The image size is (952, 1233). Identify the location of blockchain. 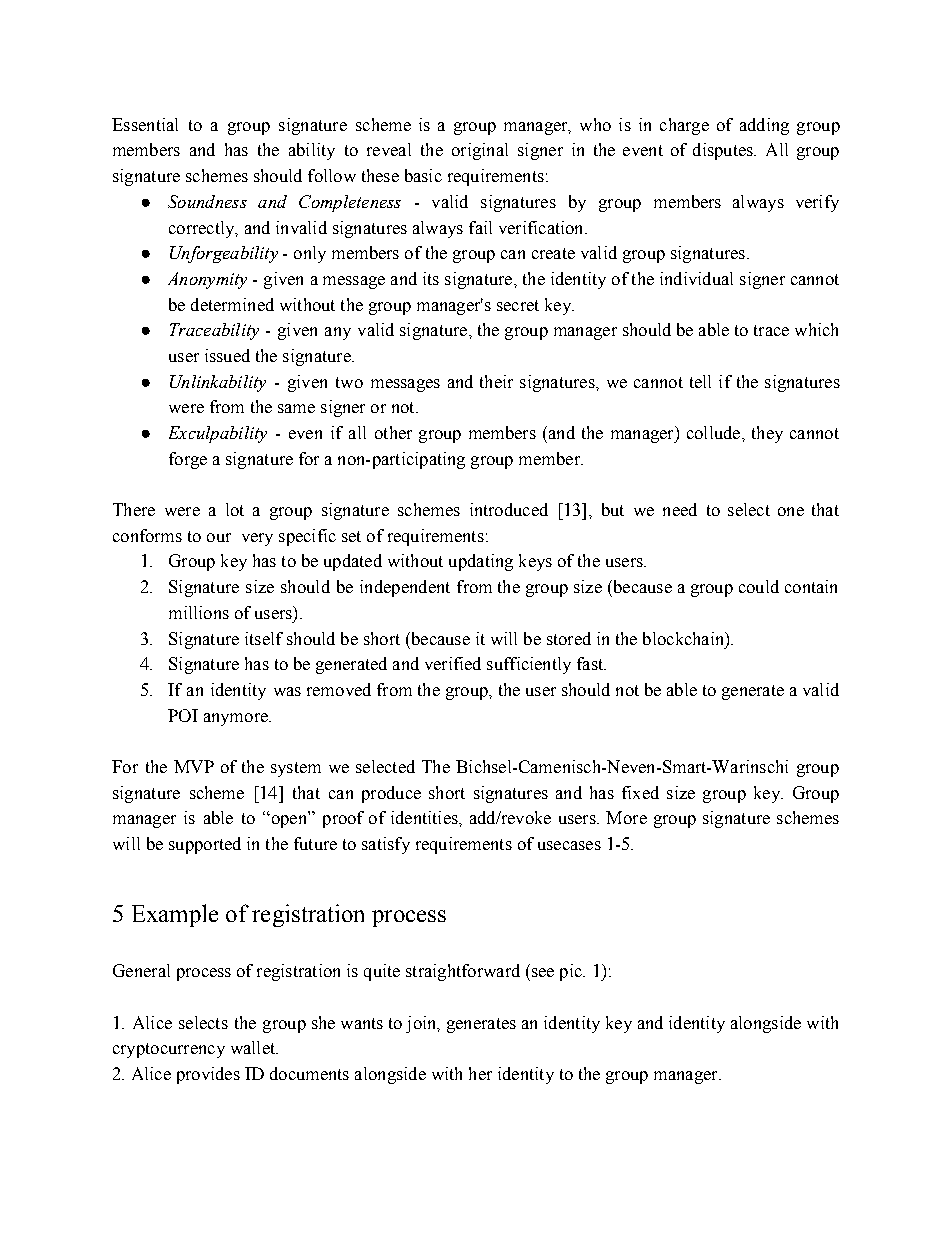
(685, 639).
